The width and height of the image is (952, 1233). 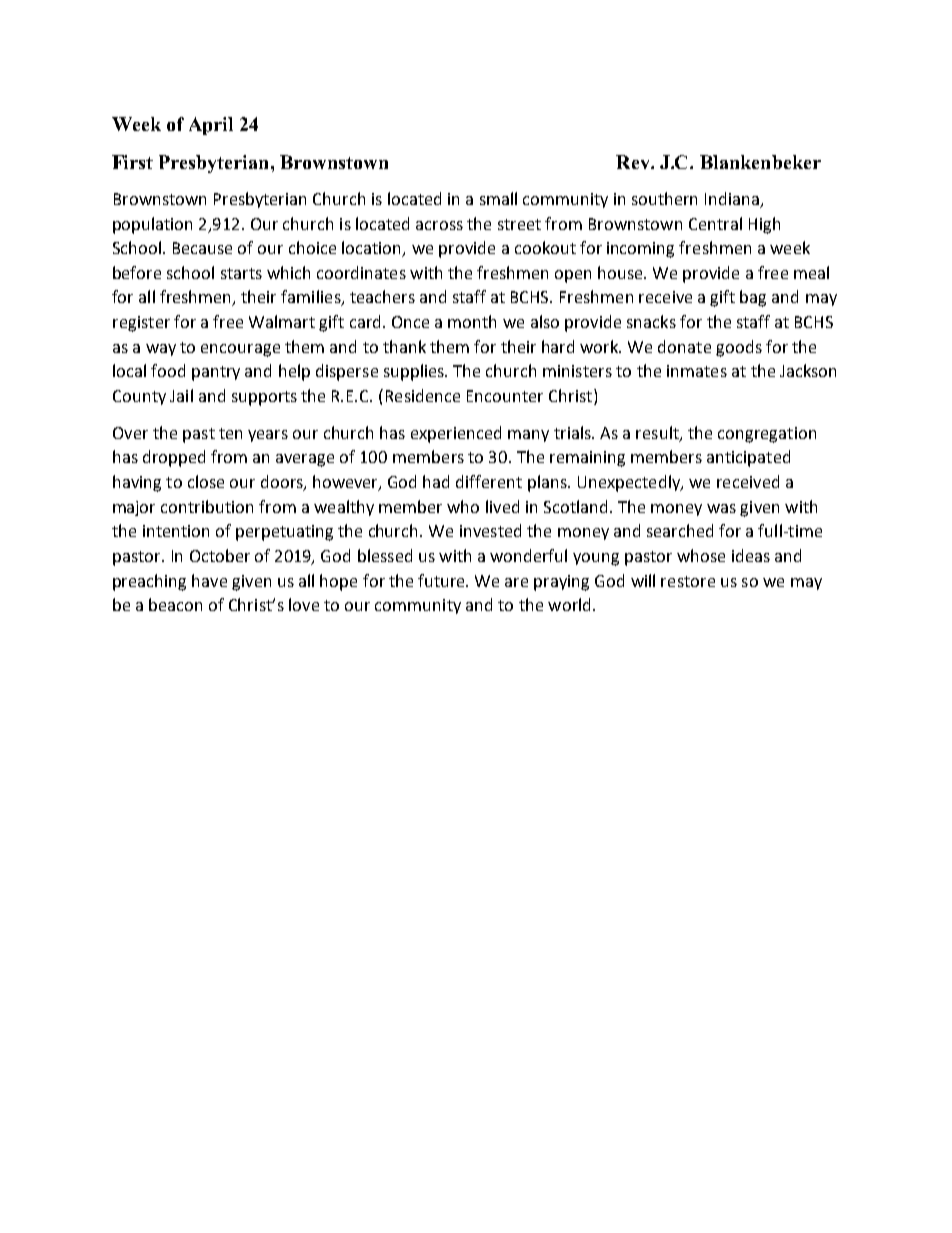 I want to click on April, so click(x=211, y=126).
